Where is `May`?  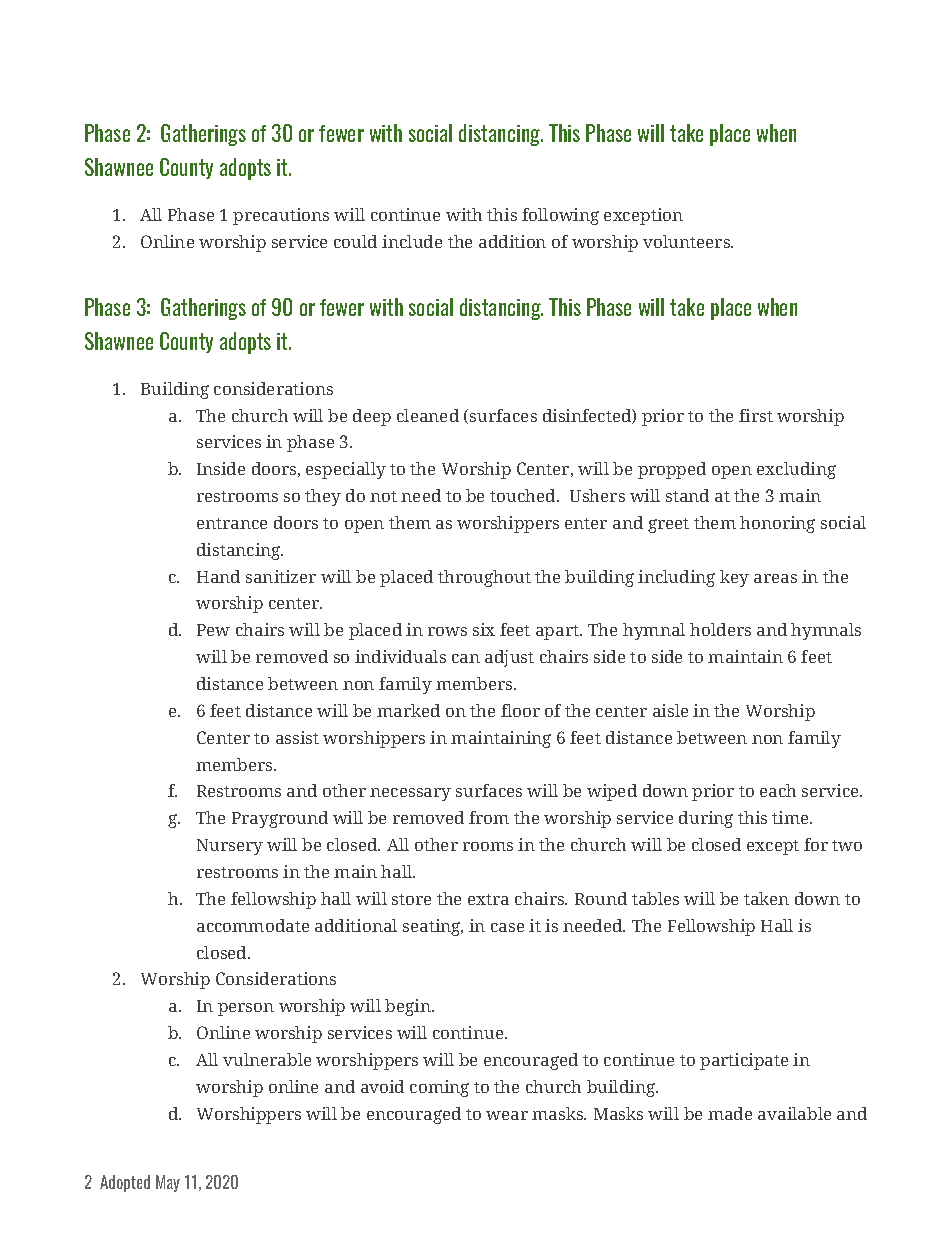
May is located at coordinates (168, 1183).
